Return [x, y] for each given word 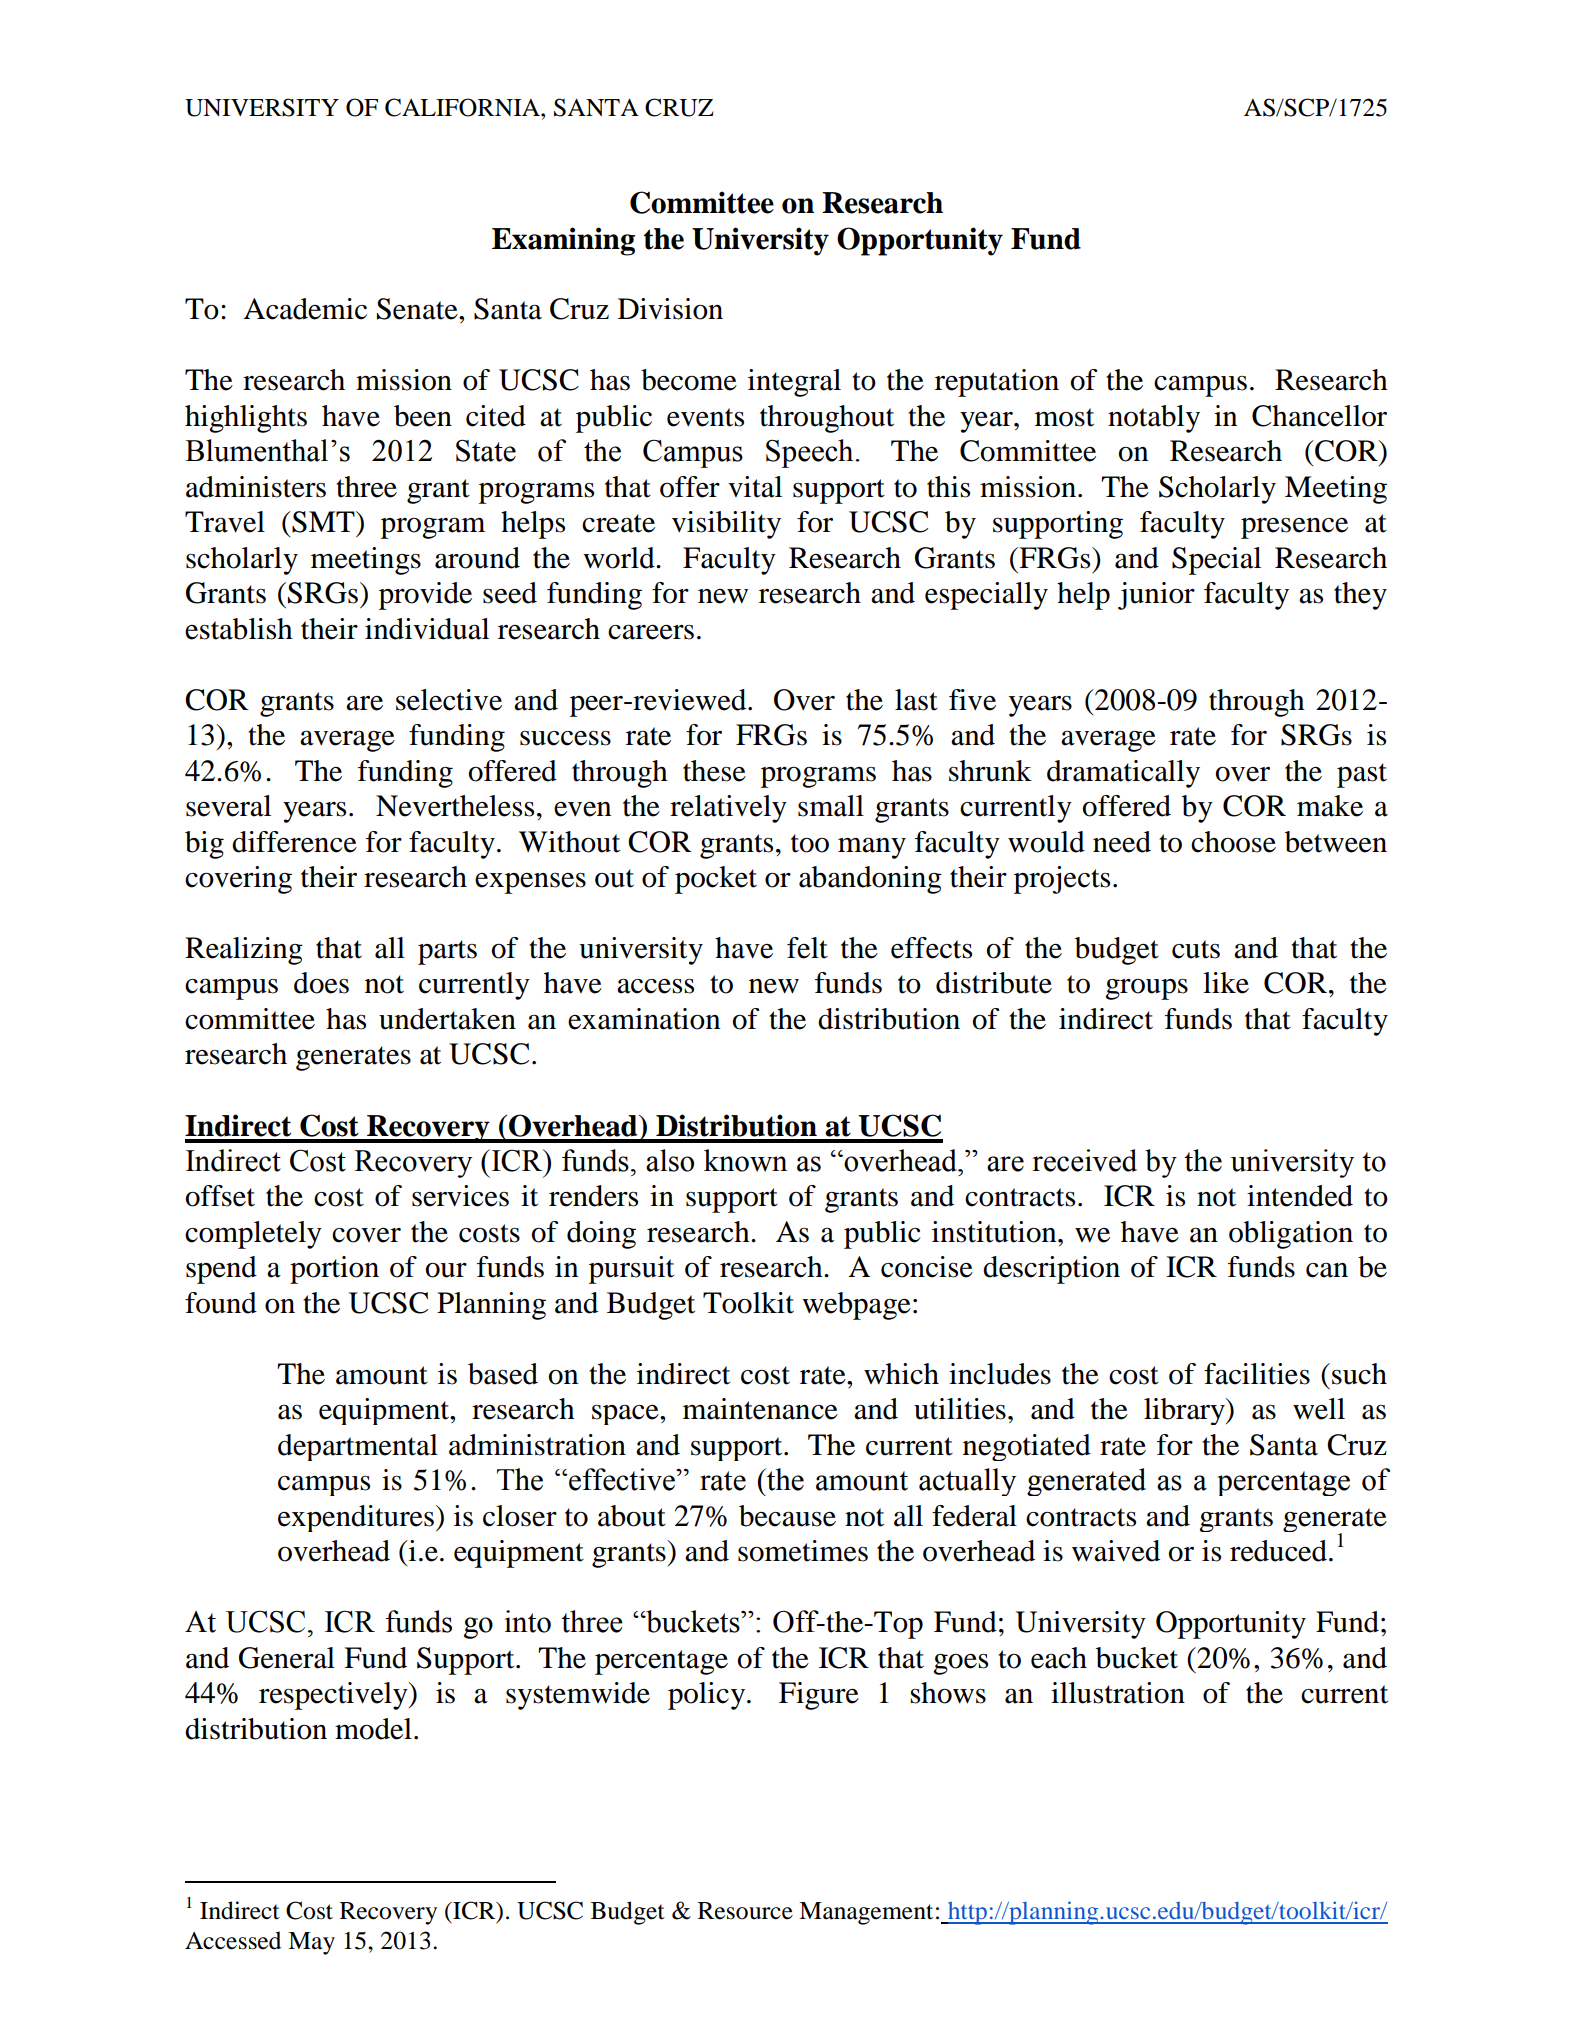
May [311, 1943]
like [1226, 983]
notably [1154, 419]
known [745, 1160]
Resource [745, 1911]
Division [670, 309]
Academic [305, 309]
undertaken [447, 1019]
